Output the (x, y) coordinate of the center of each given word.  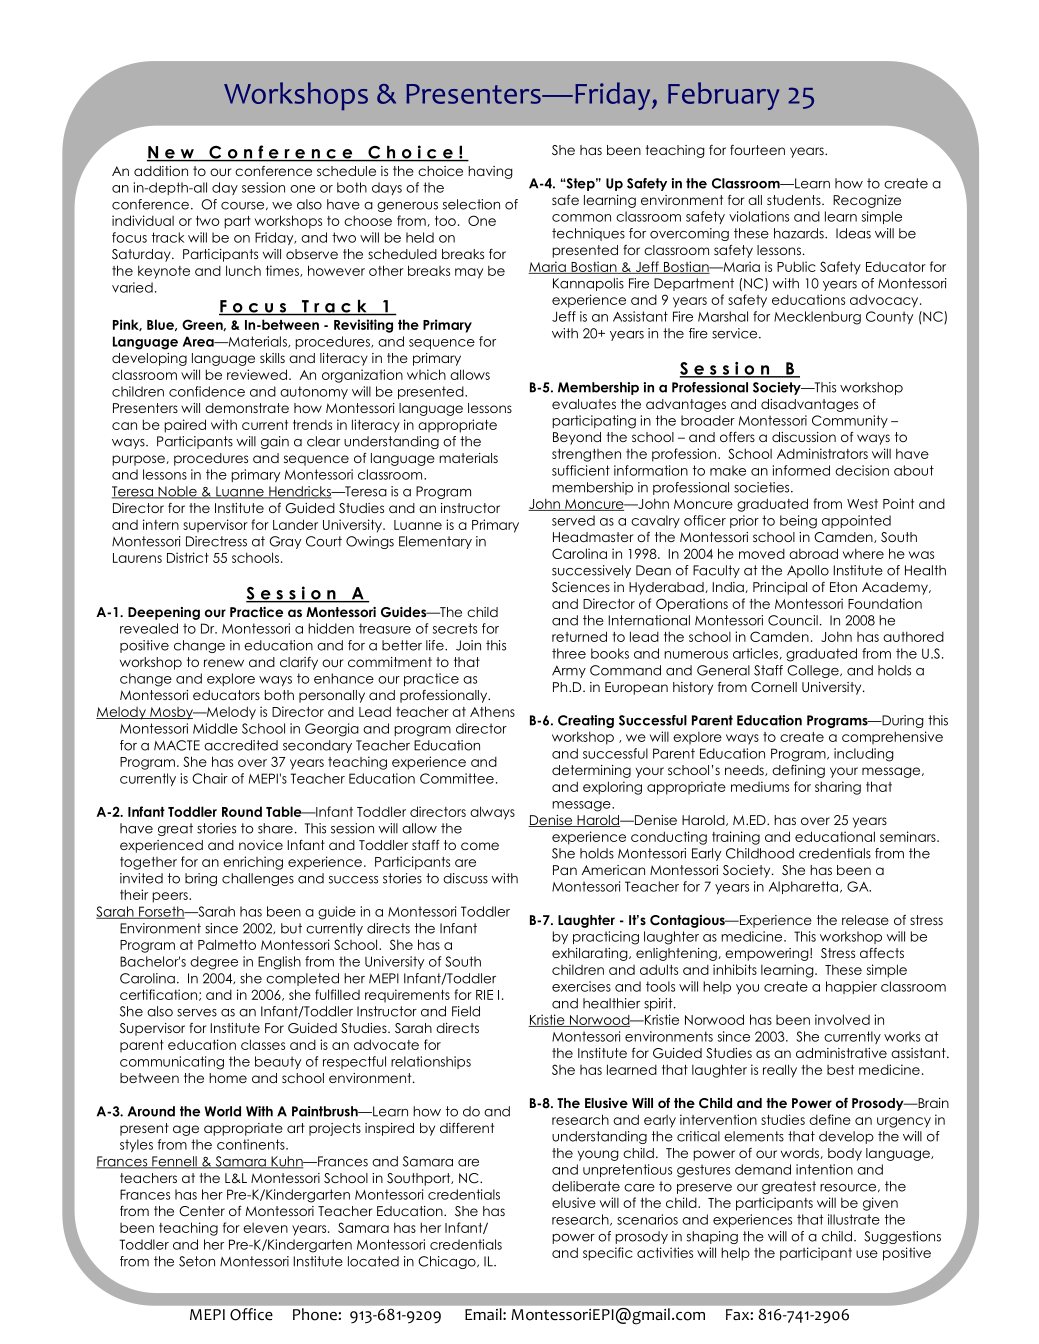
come (480, 846)
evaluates (584, 404)
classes (263, 1044)
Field (466, 1011)
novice (261, 845)
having (490, 172)
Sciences (581, 587)
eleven (265, 1228)
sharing (838, 788)
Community (850, 421)
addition (161, 171)
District (188, 557)
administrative (841, 1053)
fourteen (757, 150)
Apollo (808, 571)
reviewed (257, 374)
